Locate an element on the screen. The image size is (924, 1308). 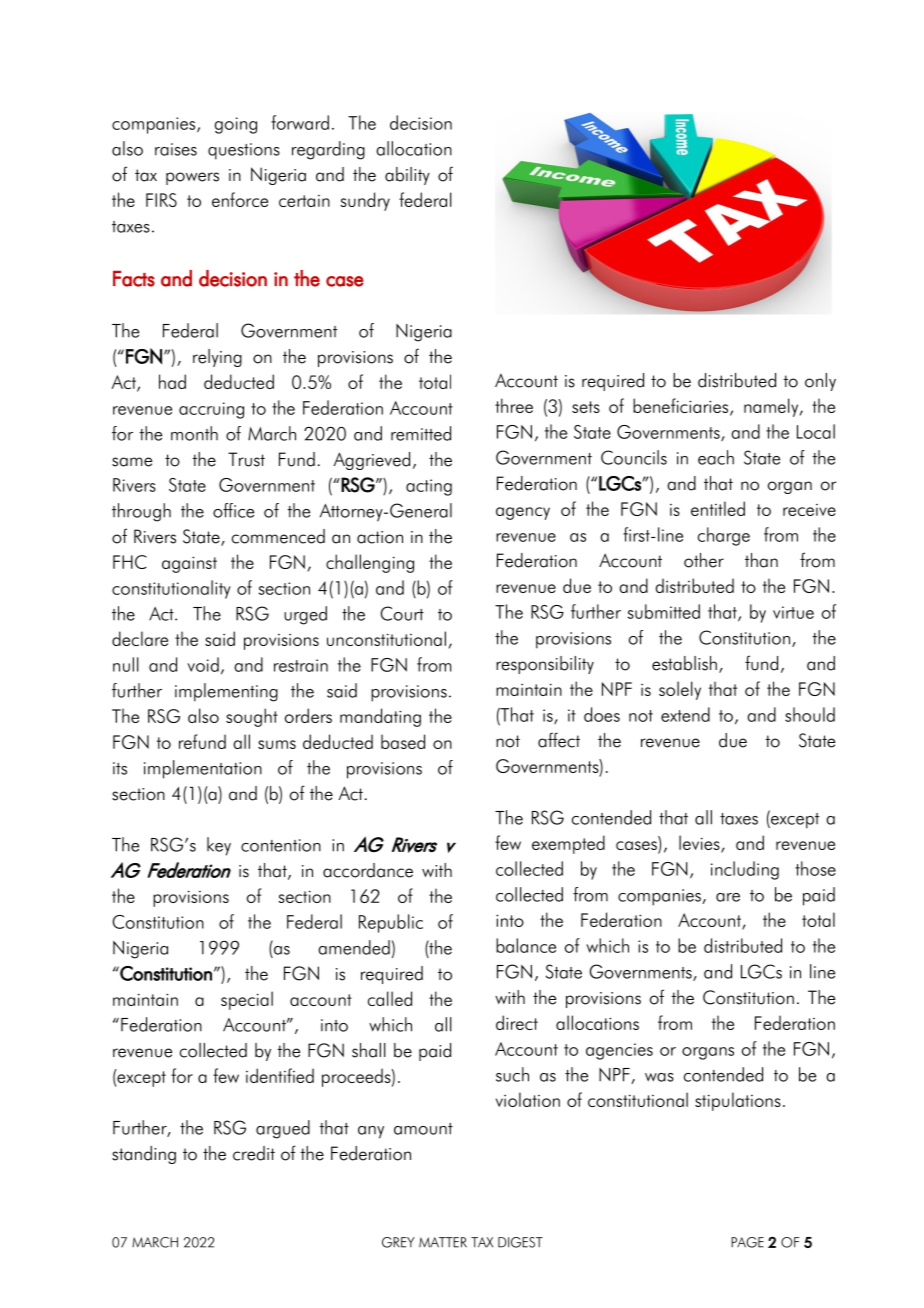
than is located at coordinates (761, 560).
